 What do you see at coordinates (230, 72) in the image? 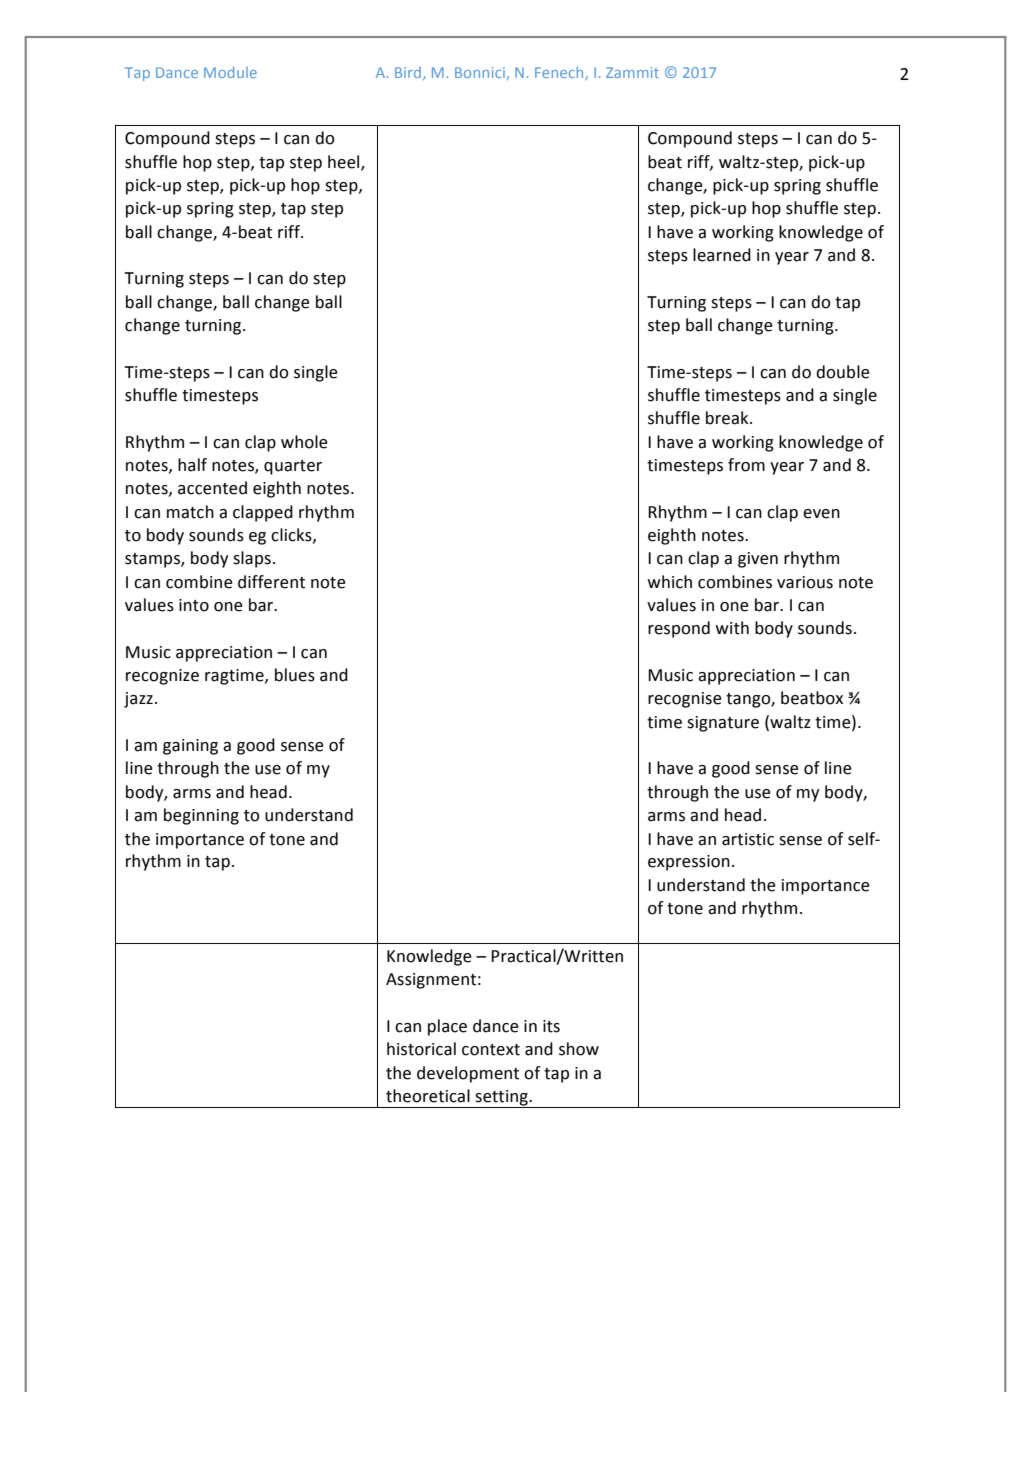
I see `Module` at bounding box center [230, 72].
